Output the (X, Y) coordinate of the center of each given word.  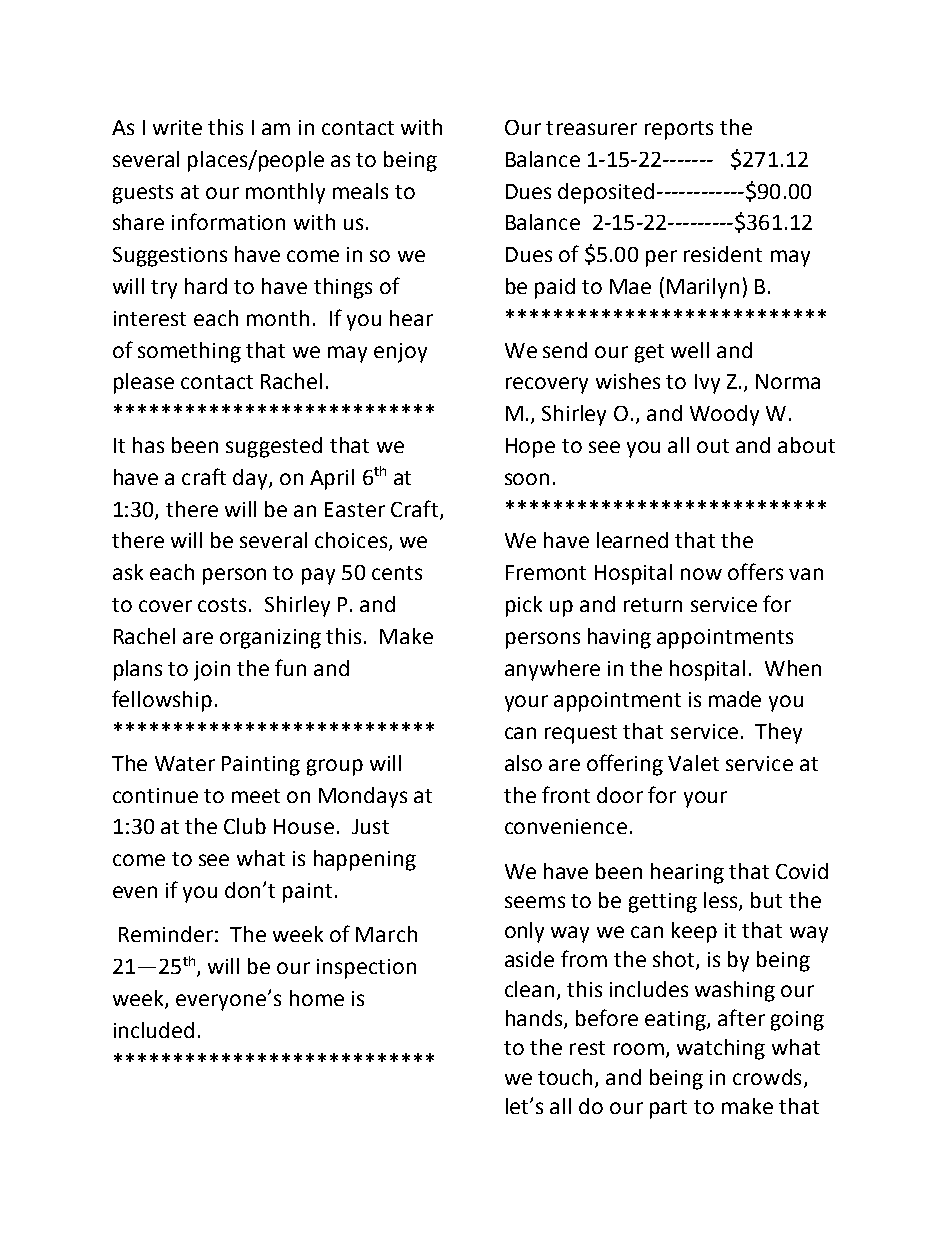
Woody (724, 415)
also (523, 763)
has (148, 445)
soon (527, 479)
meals (360, 191)
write (177, 127)
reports (679, 130)
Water (185, 763)
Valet (693, 763)
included (154, 1030)
